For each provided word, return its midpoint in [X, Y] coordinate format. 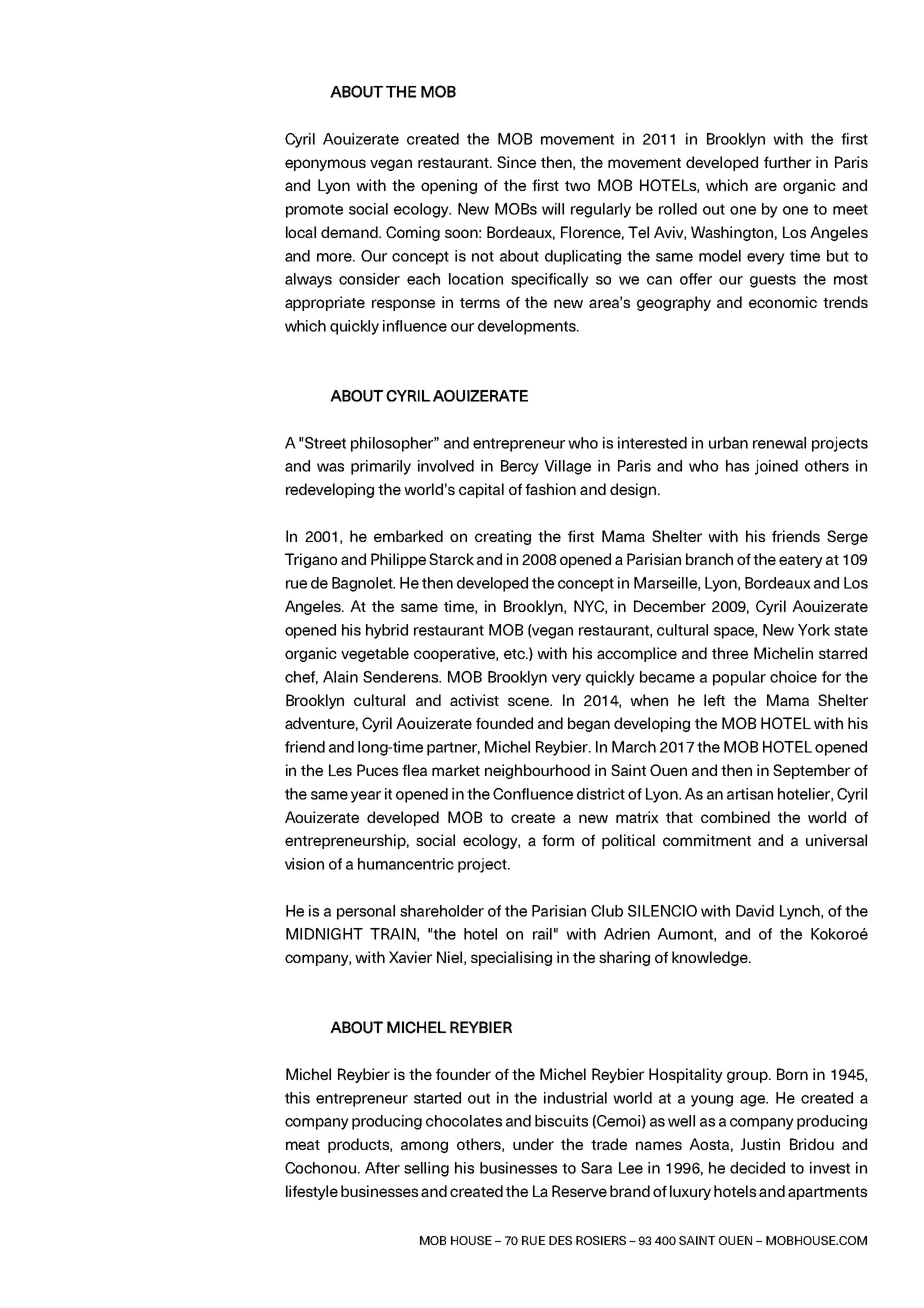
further [787, 162]
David [755, 911]
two [577, 186]
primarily [381, 467]
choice [793, 677]
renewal [779, 443]
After [382, 1168]
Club [607, 911]
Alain [340, 677]
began [589, 724]
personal [366, 912]
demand [350, 232]
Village [567, 467]
